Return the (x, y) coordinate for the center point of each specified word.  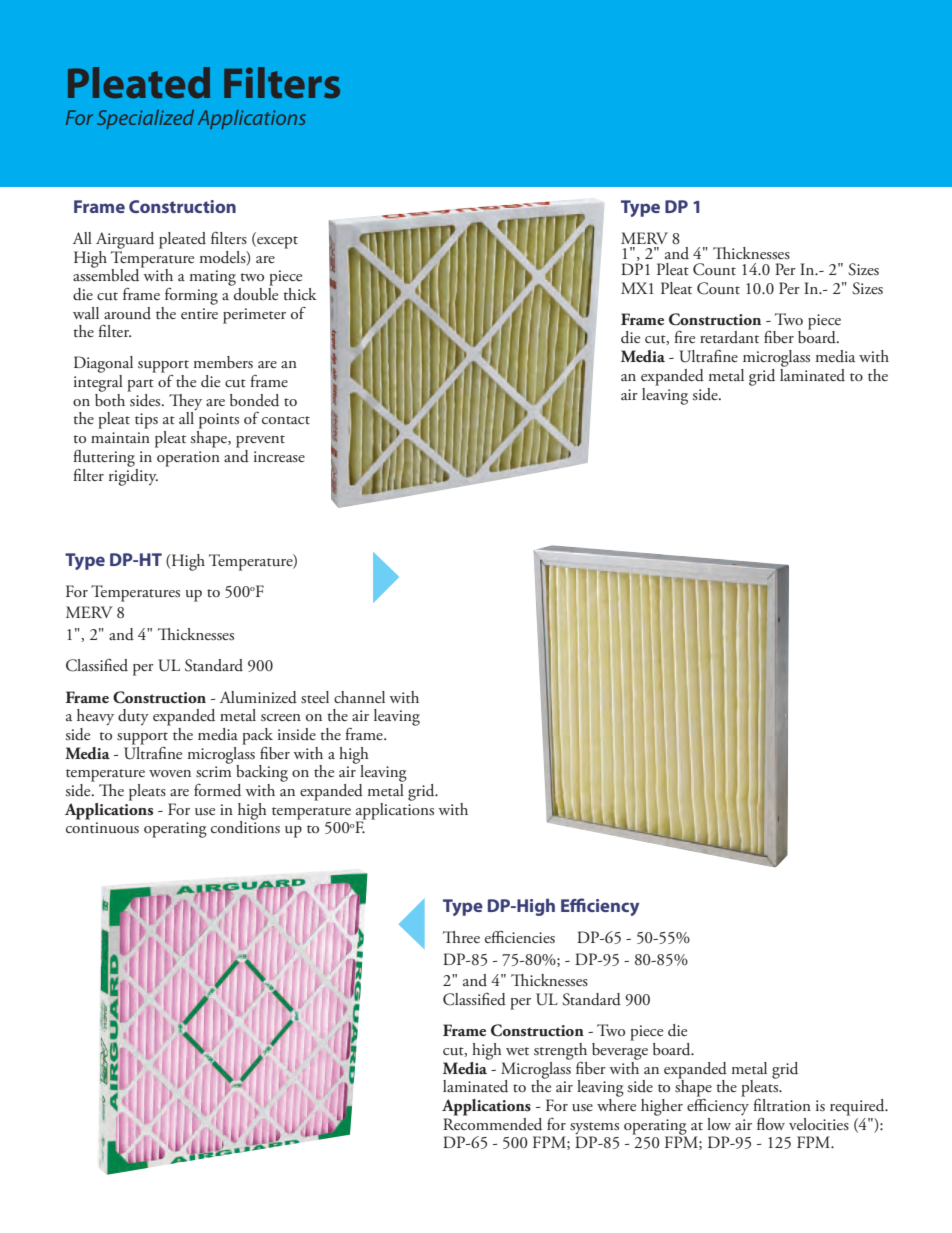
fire (684, 336)
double (255, 293)
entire (199, 314)
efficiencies (520, 937)
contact (286, 420)
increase (279, 456)
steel (315, 697)
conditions (245, 826)
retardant (729, 337)
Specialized (145, 119)
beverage (620, 1050)
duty (133, 717)
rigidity (133, 476)
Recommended (492, 1123)
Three (461, 937)
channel (359, 697)
